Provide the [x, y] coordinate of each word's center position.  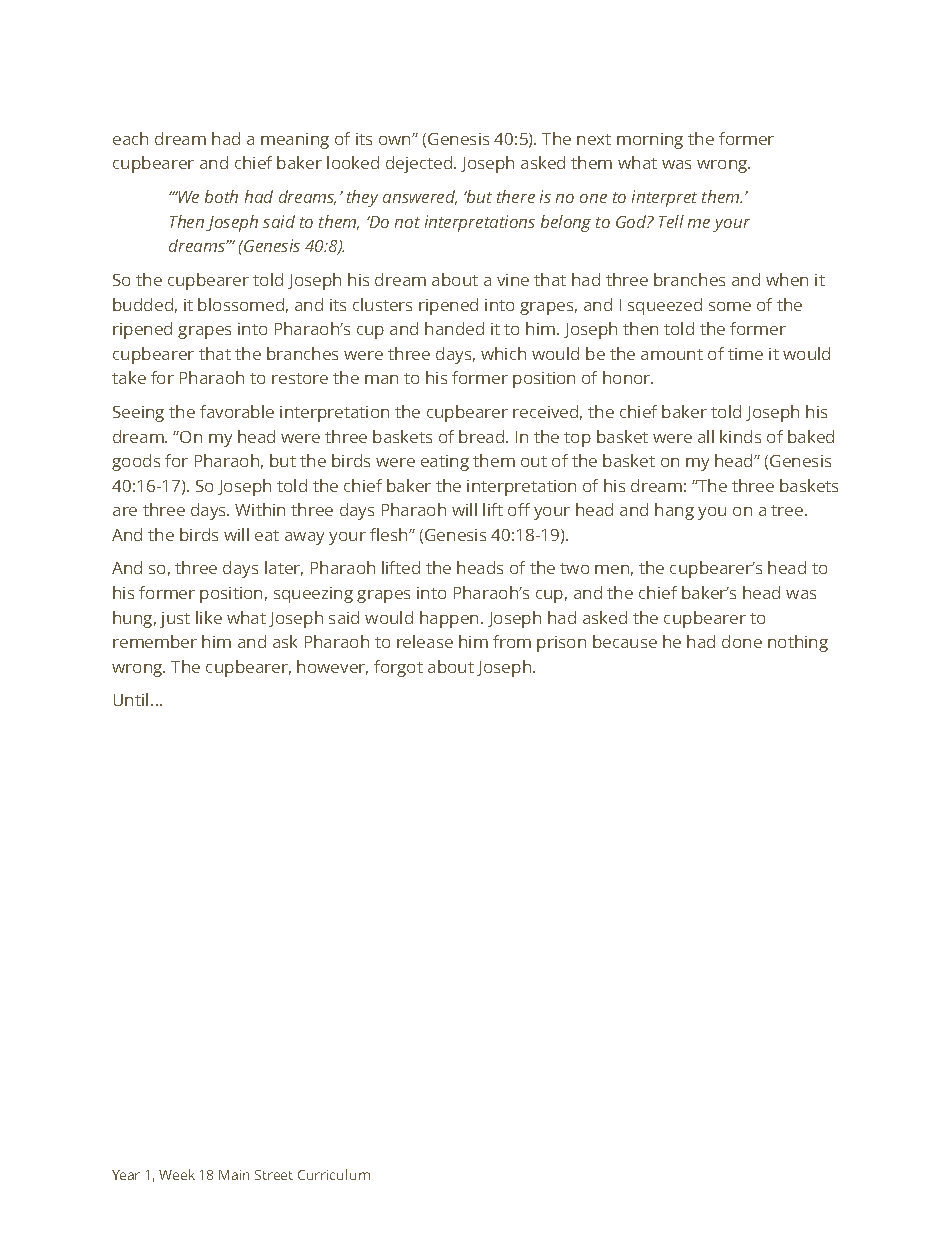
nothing [798, 643]
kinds [740, 436]
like [209, 617]
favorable [237, 411]
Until [131, 699]
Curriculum [334, 1174]
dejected [419, 164]
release [425, 641]
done [742, 641]
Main [234, 1175]
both [221, 196]
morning [650, 141]
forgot [398, 668]
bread [481, 436]
